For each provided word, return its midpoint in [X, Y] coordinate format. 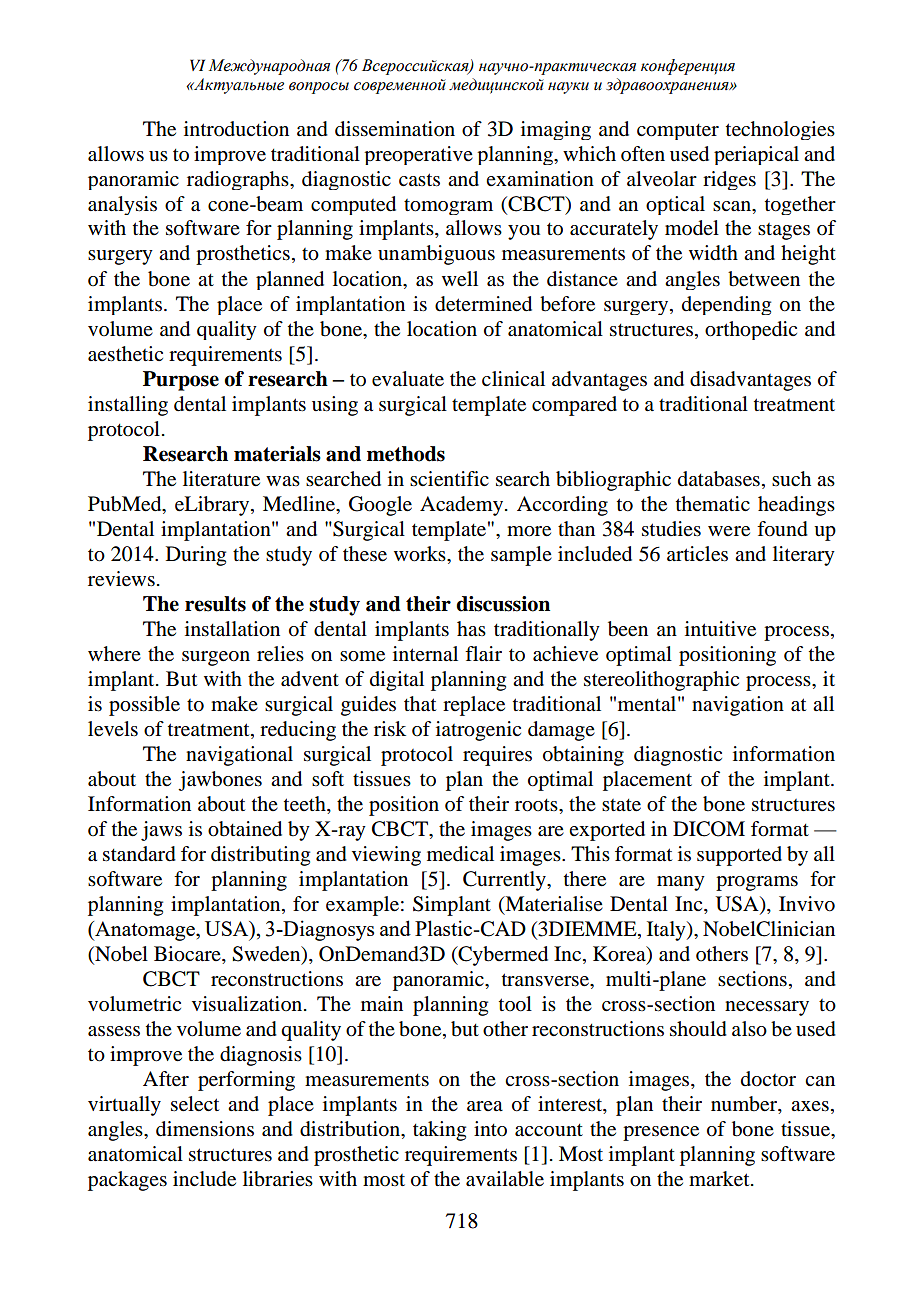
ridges [729, 180]
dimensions [205, 1129]
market [720, 1179]
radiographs [239, 180]
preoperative [418, 155]
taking [439, 1131]
